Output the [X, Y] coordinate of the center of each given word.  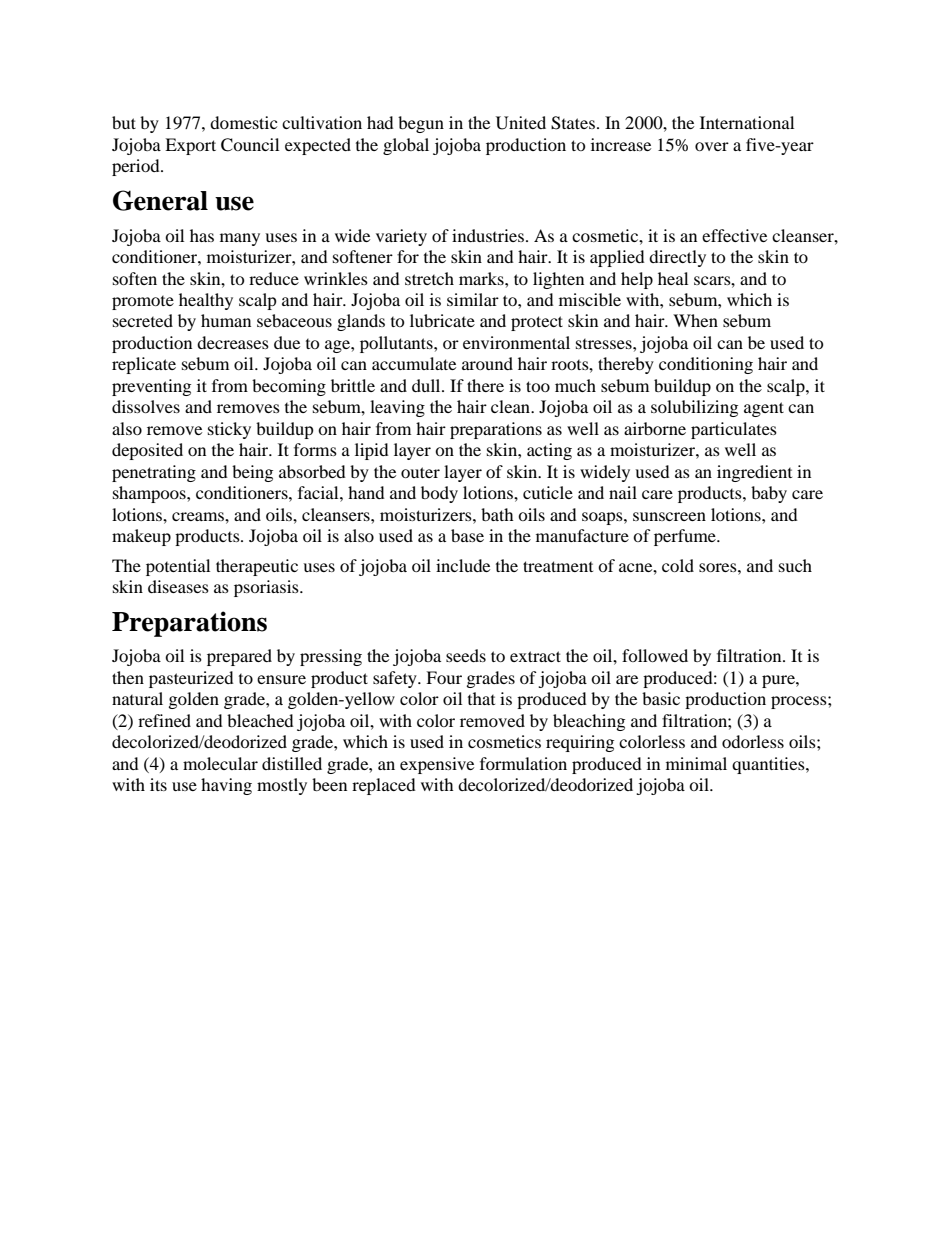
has [202, 235]
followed [655, 655]
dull [427, 385]
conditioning [706, 365]
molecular [220, 763]
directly [677, 258]
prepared [239, 657]
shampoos [150, 494]
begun [421, 124]
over [712, 146]
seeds [466, 655]
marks [482, 278]
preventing [151, 387]
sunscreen [669, 516]
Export [190, 146]
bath [497, 514]
